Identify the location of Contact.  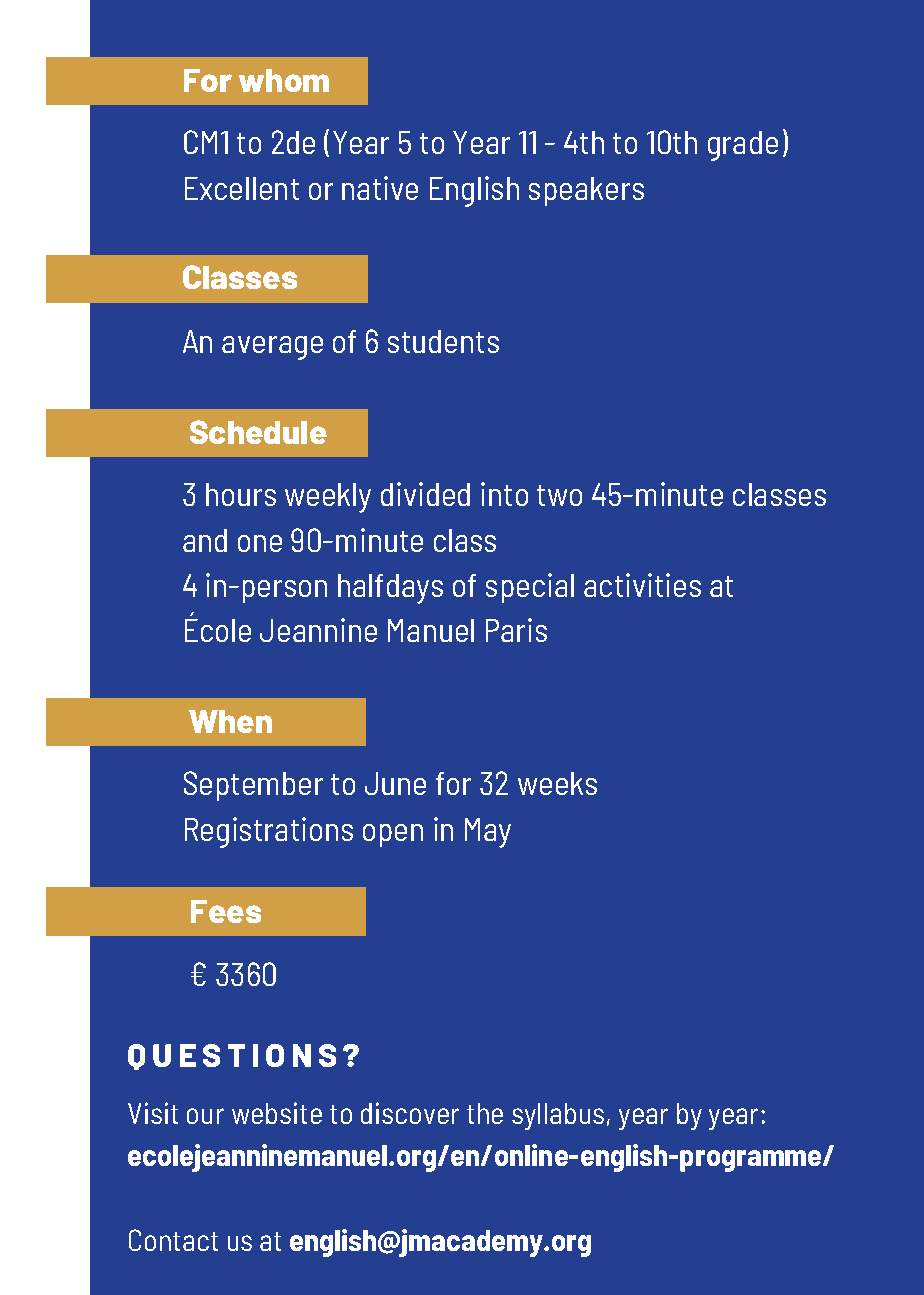
(173, 1240).
